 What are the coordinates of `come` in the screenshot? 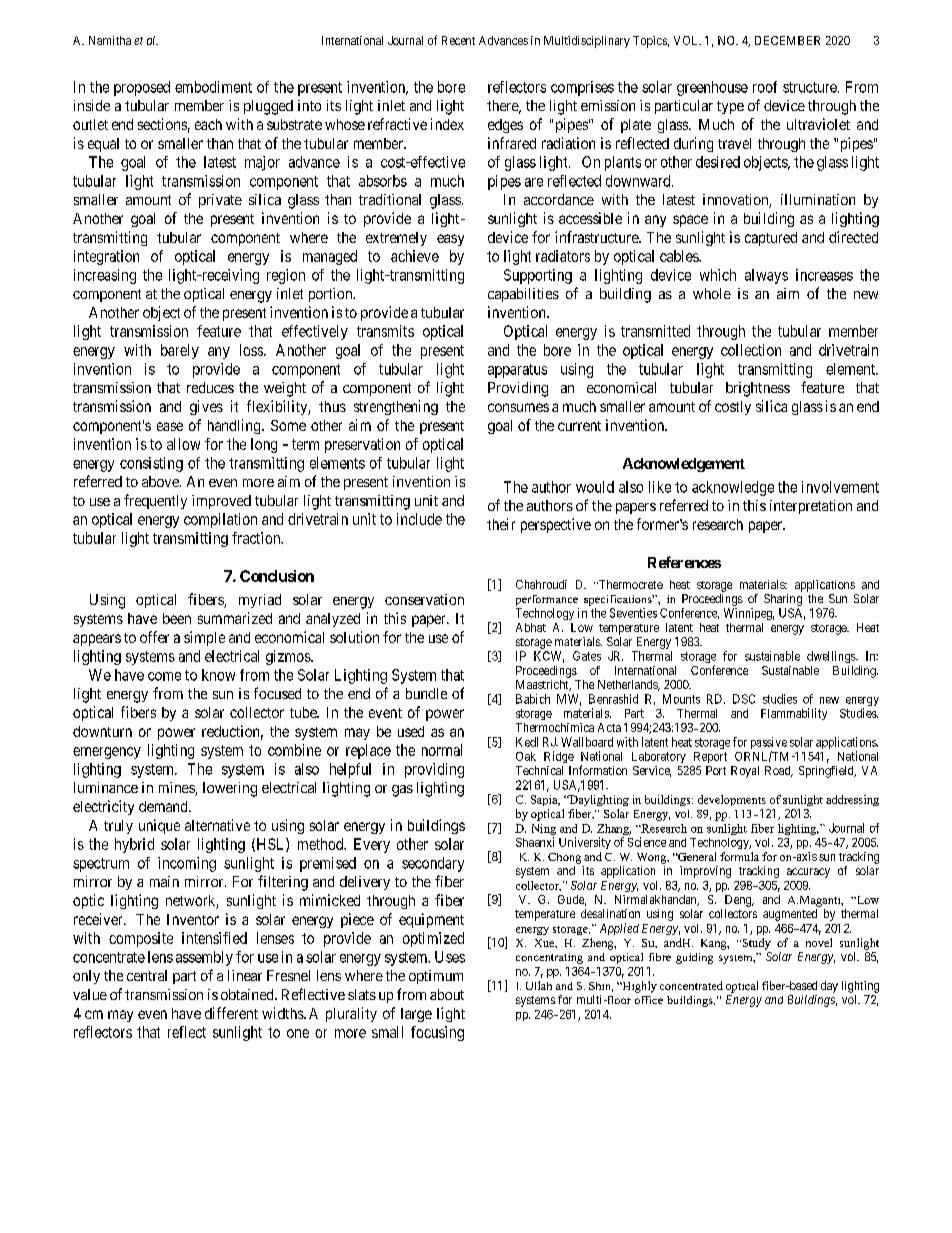 It's located at (164, 676).
